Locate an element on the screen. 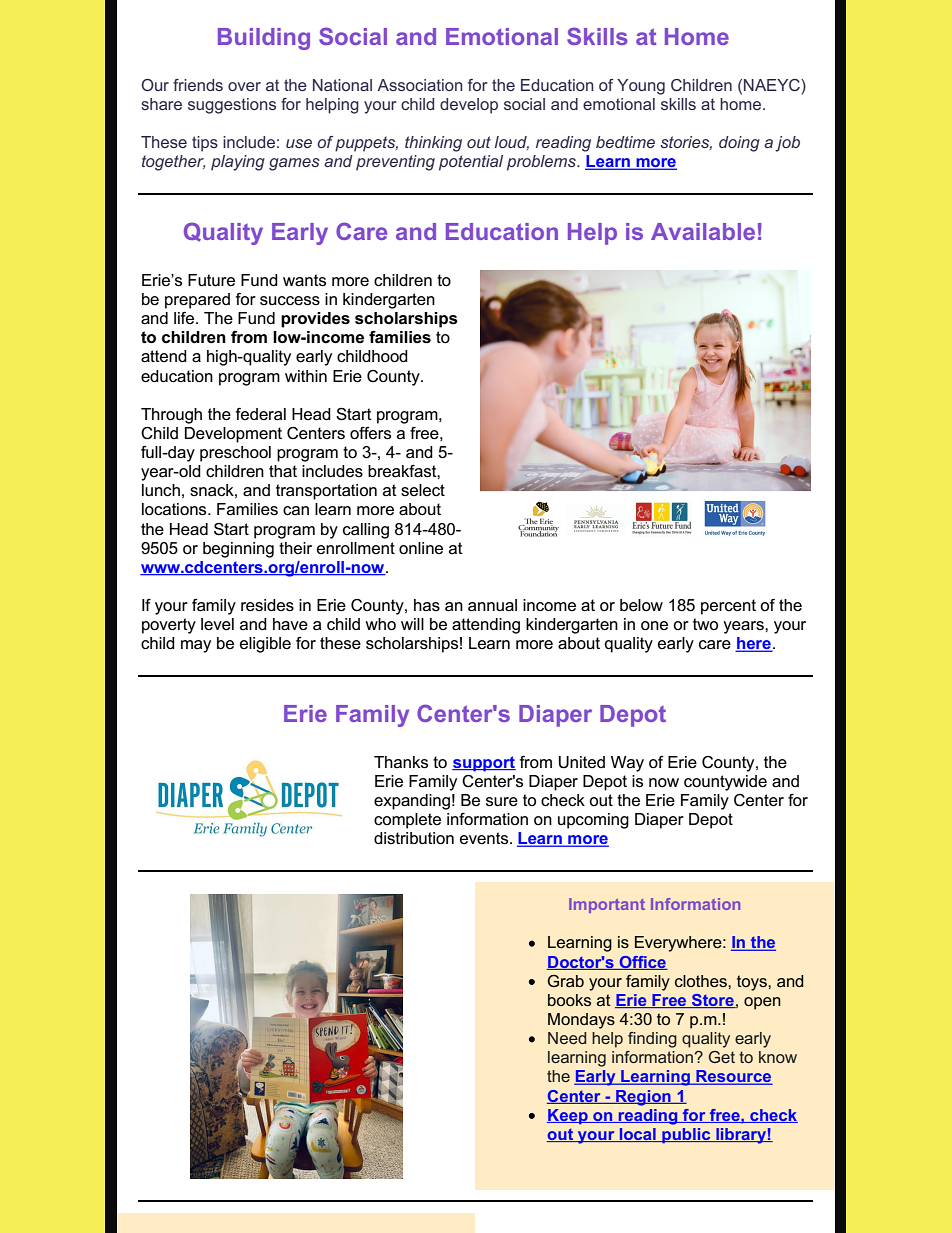 Image resolution: width=952 pixels, height=1233 pixels. resides is located at coordinates (267, 605).
